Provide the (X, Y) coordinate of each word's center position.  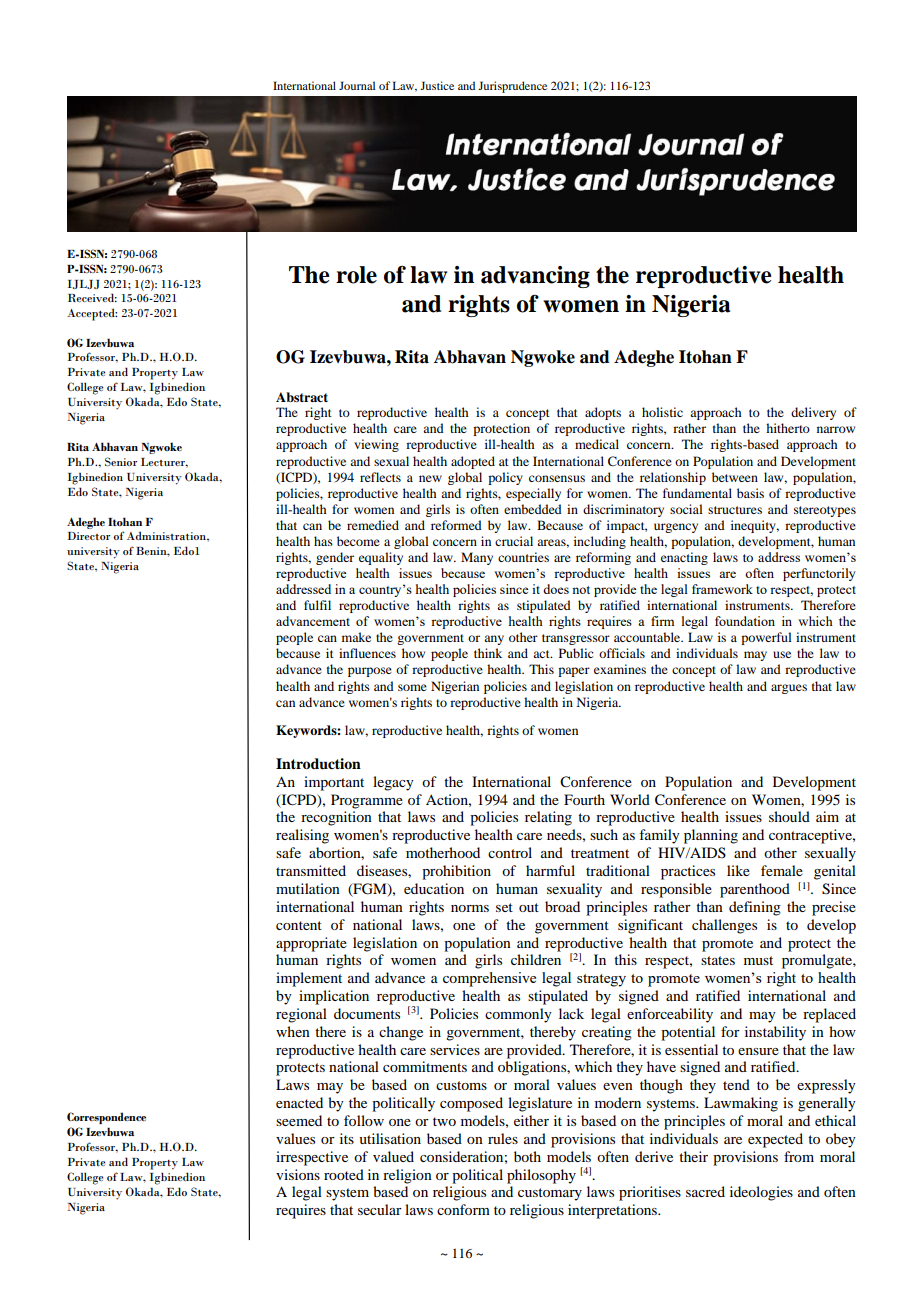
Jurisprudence (512, 87)
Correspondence (106, 1118)
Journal (357, 85)
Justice (437, 85)
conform (463, 1209)
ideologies (761, 1193)
